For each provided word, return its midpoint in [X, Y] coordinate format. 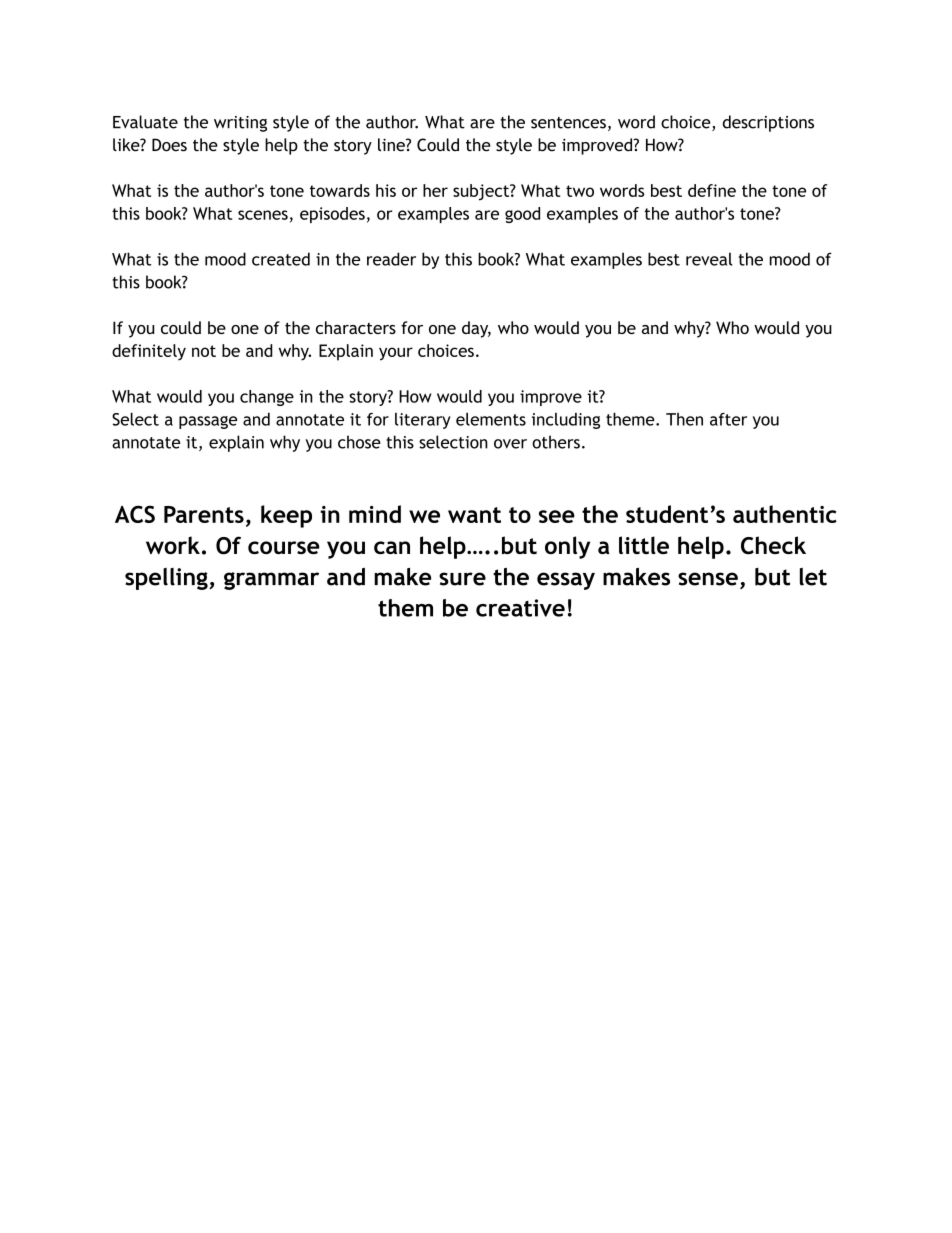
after [728, 419]
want [474, 515]
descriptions [768, 123]
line [392, 145]
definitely [149, 352]
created [281, 259]
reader [391, 259]
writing [240, 124]
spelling [167, 579]
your [396, 354]
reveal [709, 259]
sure [462, 579]
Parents [204, 514]
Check [773, 545]
